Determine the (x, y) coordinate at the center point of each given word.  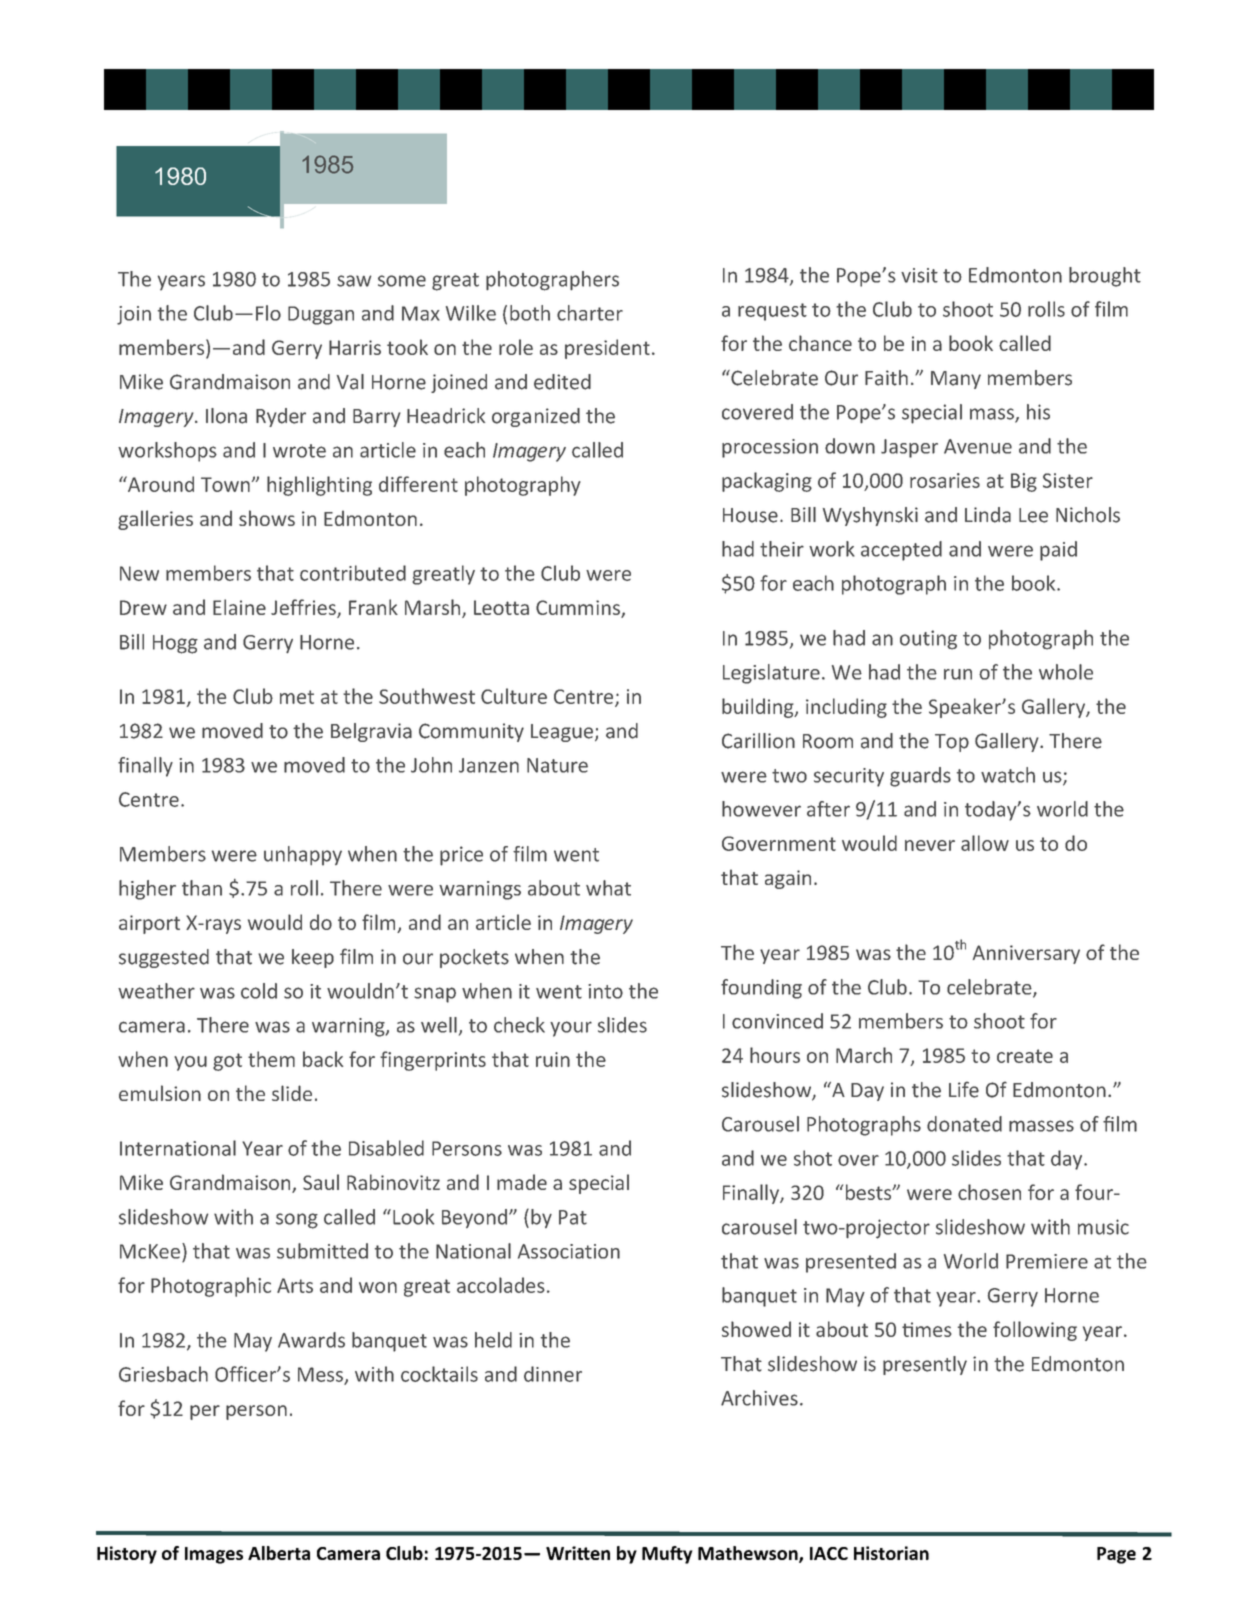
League (562, 733)
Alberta (279, 1553)
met (297, 697)
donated (964, 1124)
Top (952, 743)
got (227, 1062)
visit (919, 275)
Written (578, 1553)
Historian (891, 1553)
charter (590, 313)
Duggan (321, 315)
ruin (553, 1059)
